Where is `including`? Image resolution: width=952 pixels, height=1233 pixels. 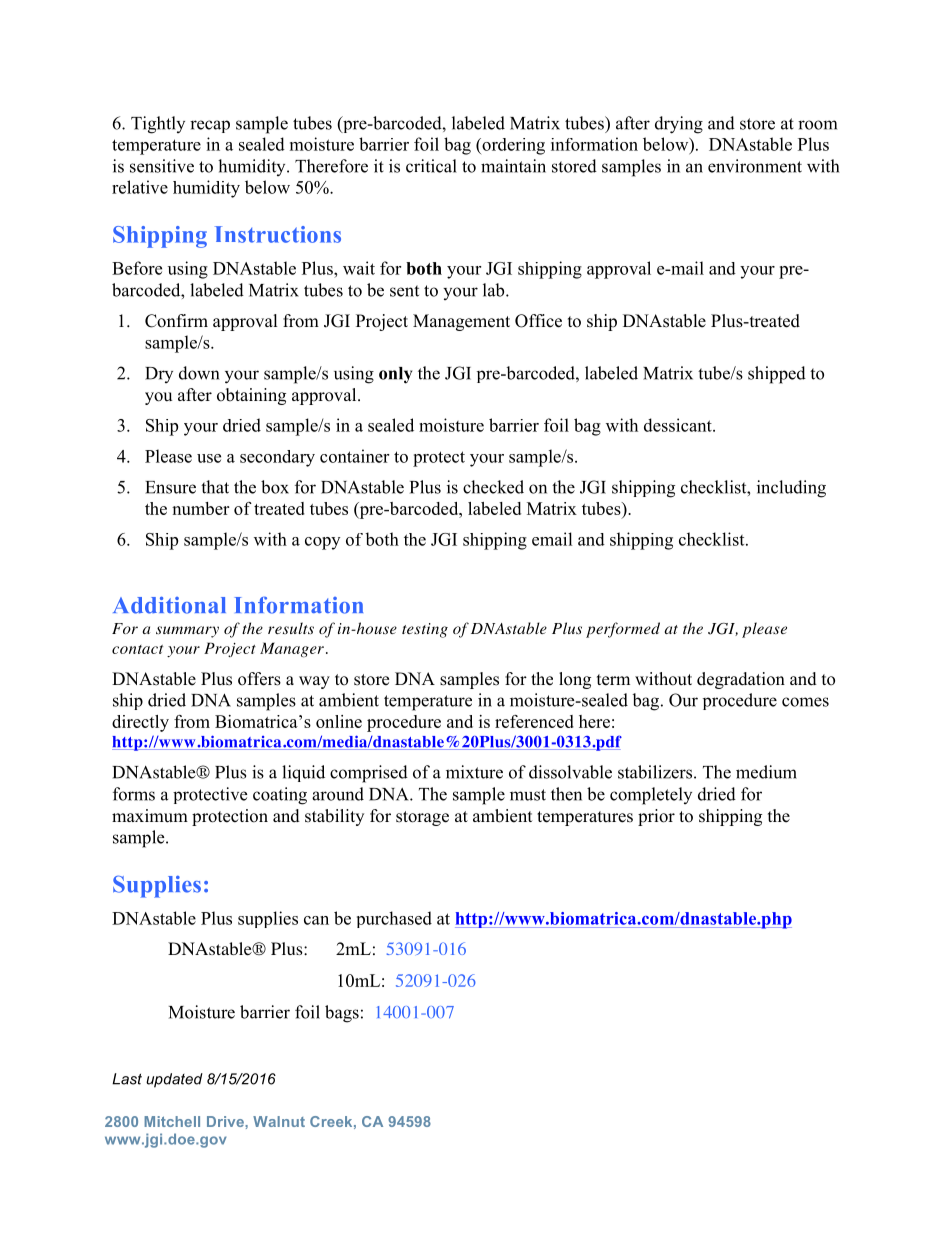
including is located at coordinates (791, 489).
